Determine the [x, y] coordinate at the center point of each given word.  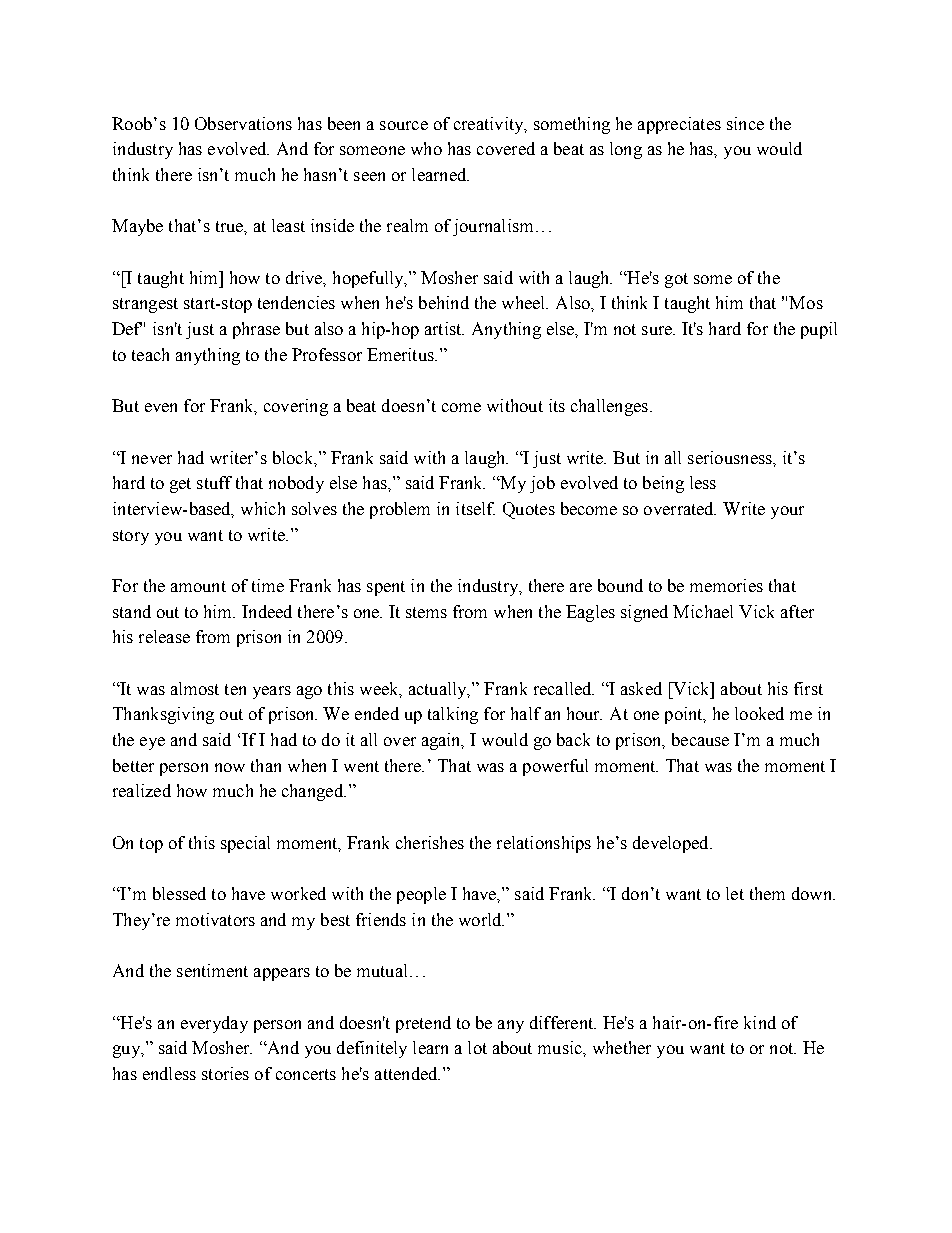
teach [150, 354]
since [745, 123]
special [245, 844]
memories [726, 585]
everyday [214, 1024]
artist [444, 328]
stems [426, 612]
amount [198, 586]
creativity [490, 125]
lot [477, 1047]
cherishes [430, 842]
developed [672, 844]
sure [658, 330]
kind [760, 1022]
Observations [243, 123]
